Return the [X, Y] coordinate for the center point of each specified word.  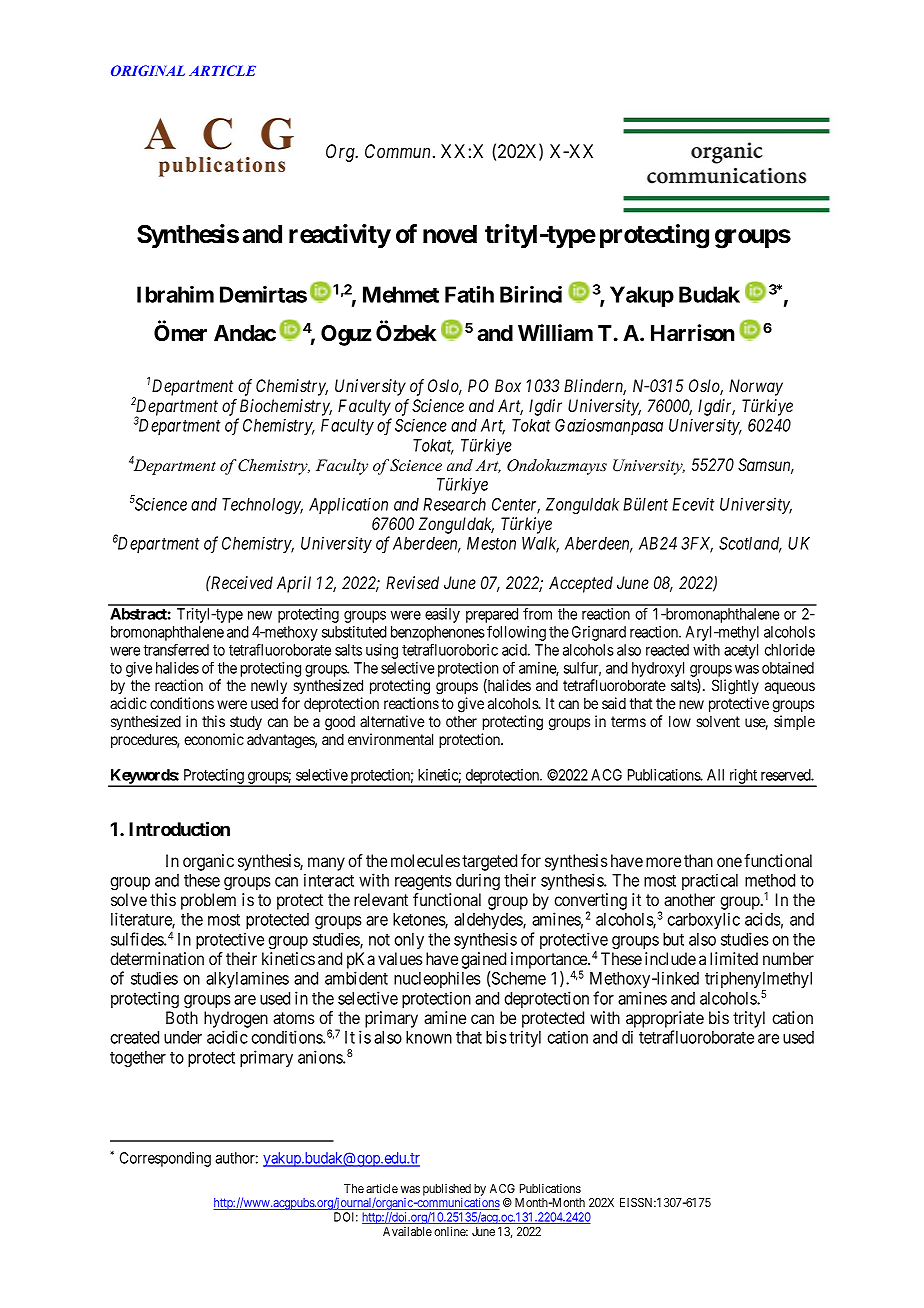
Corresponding [165, 1159]
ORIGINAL [148, 70]
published [447, 1190]
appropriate [665, 1019]
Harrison [693, 333]
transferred [176, 649]
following [516, 633]
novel [450, 234]
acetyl [741, 651]
